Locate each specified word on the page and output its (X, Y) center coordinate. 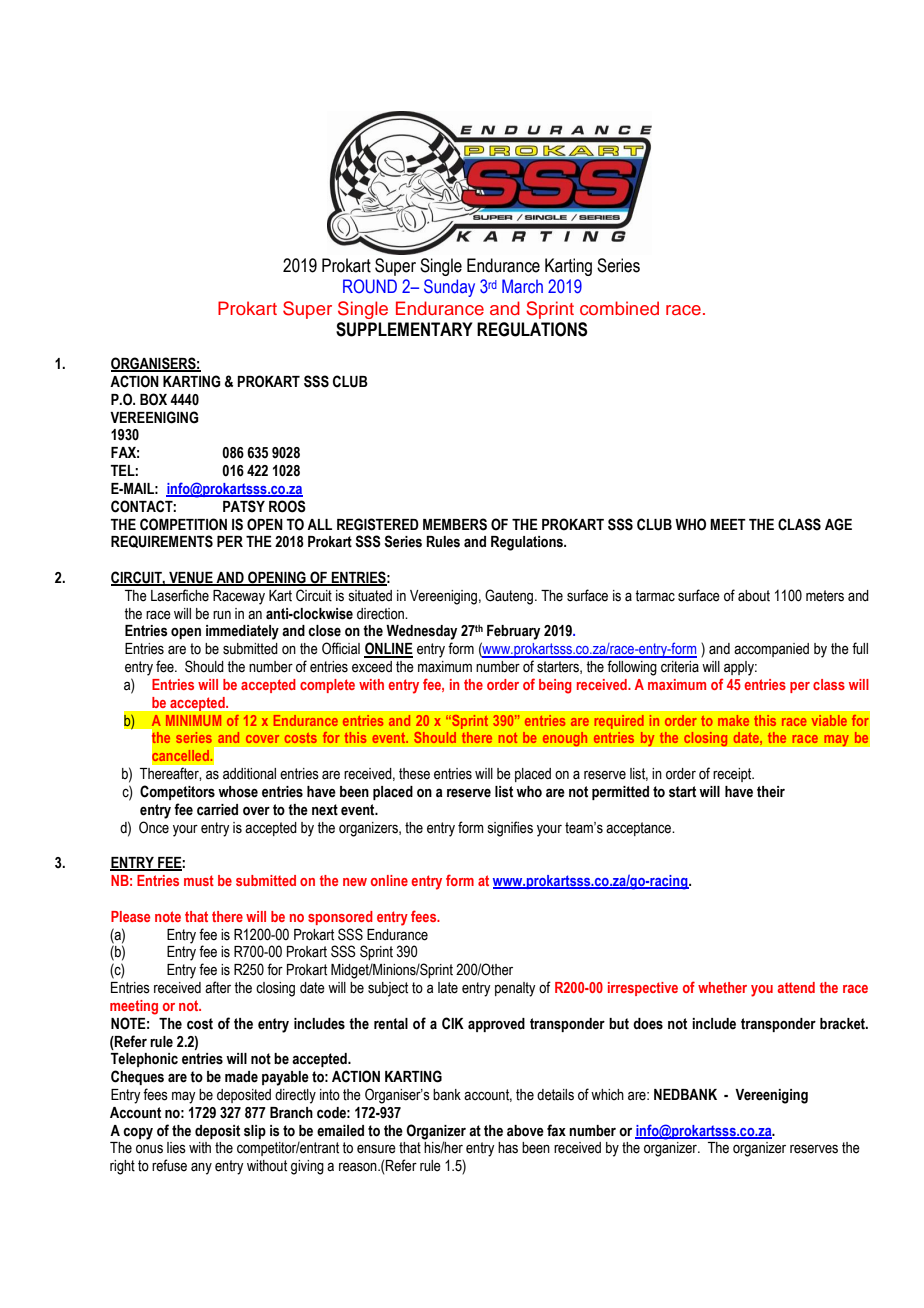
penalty (515, 989)
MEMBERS (455, 524)
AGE (838, 524)
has (508, 1148)
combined (619, 308)
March (522, 286)
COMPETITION (183, 524)
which (607, 1094)
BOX (153, 399)
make (733, 720)
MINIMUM (193, 720)
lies (176, 1148)
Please (130, 916)
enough (565, 739)
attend (796, 987)
